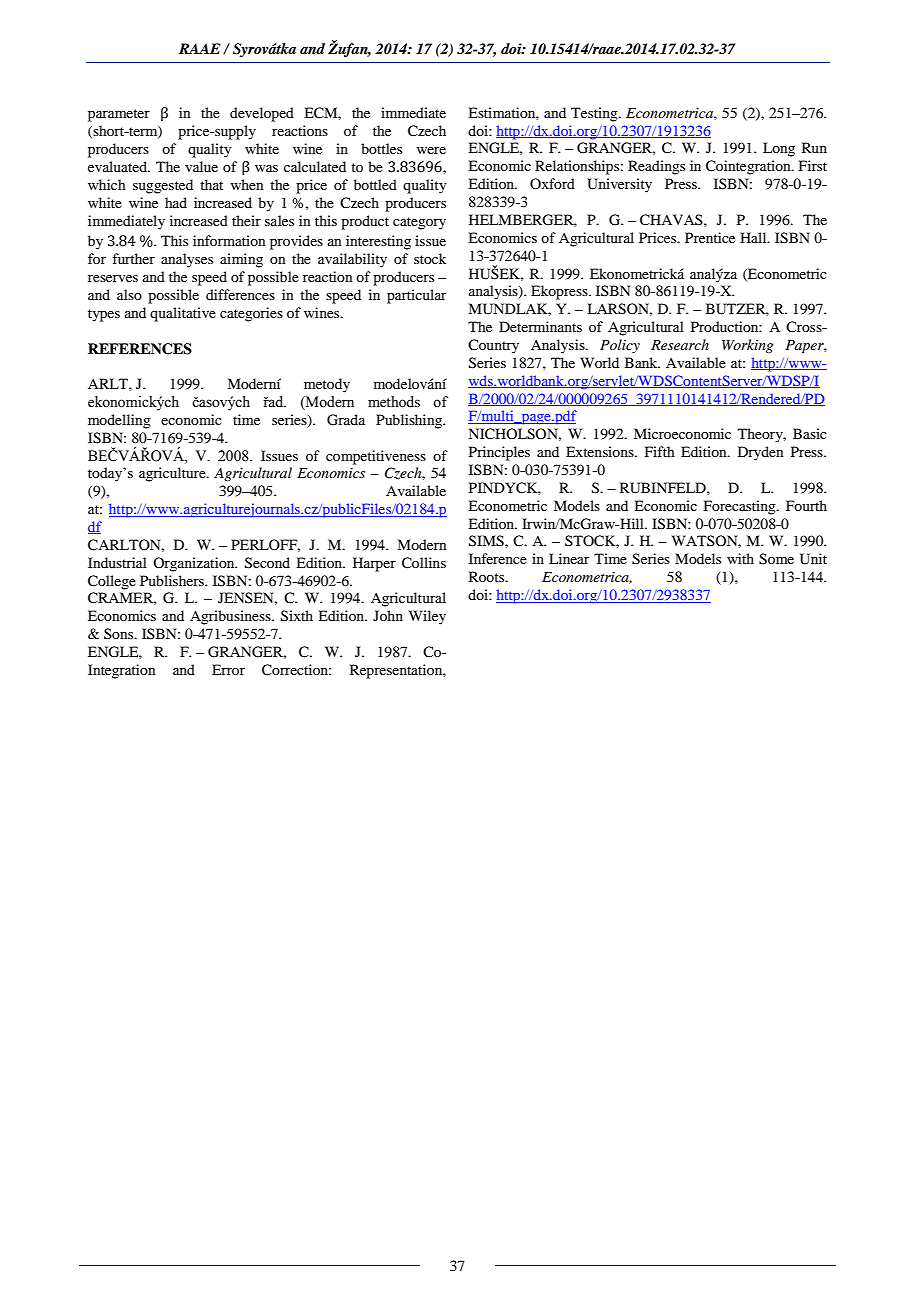 This screenshot has width=924, height=1308. Describe the element at coordinates (119, 421) in the screenshot. I see `modelling` at that location.
